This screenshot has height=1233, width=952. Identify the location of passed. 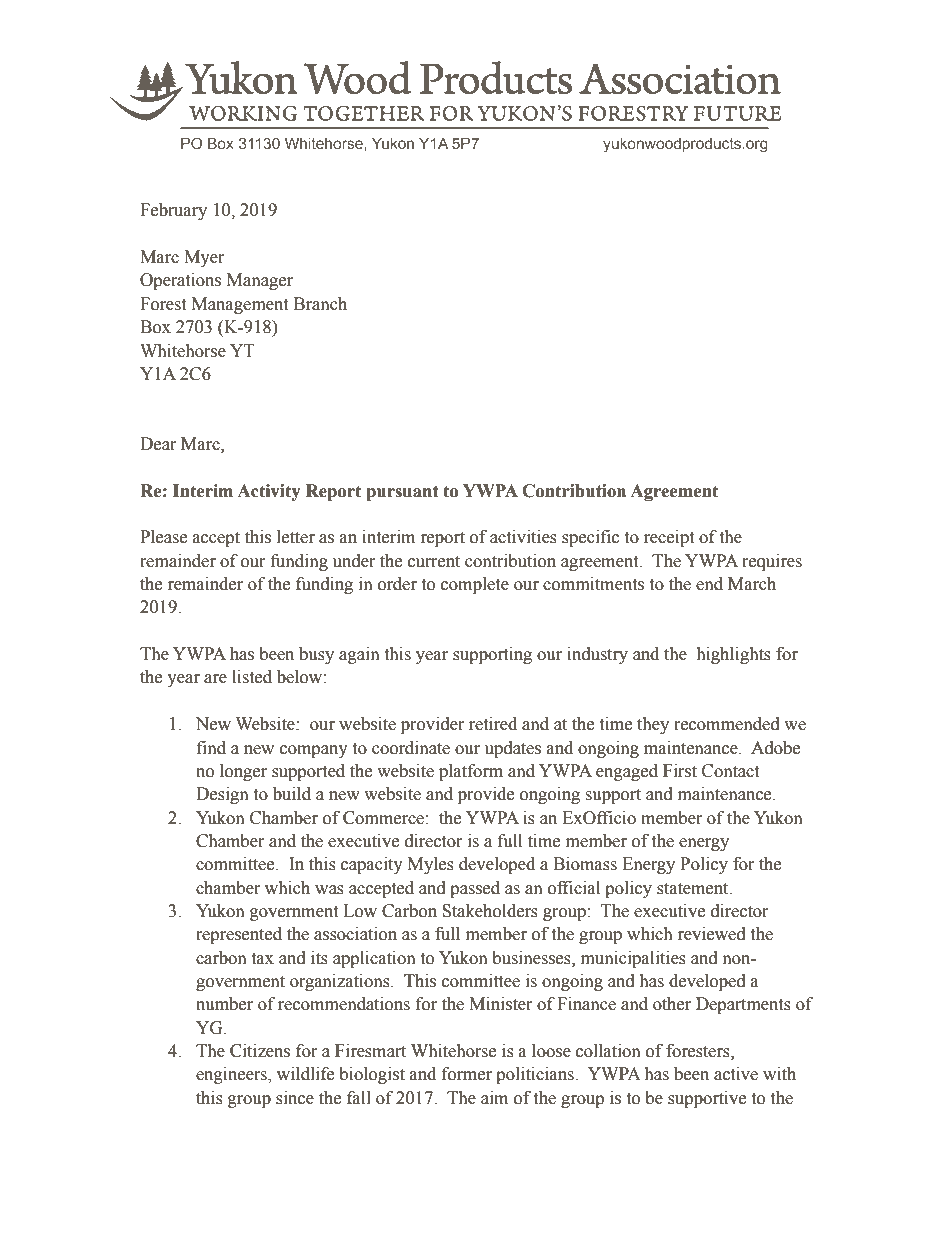
(475, 889).
